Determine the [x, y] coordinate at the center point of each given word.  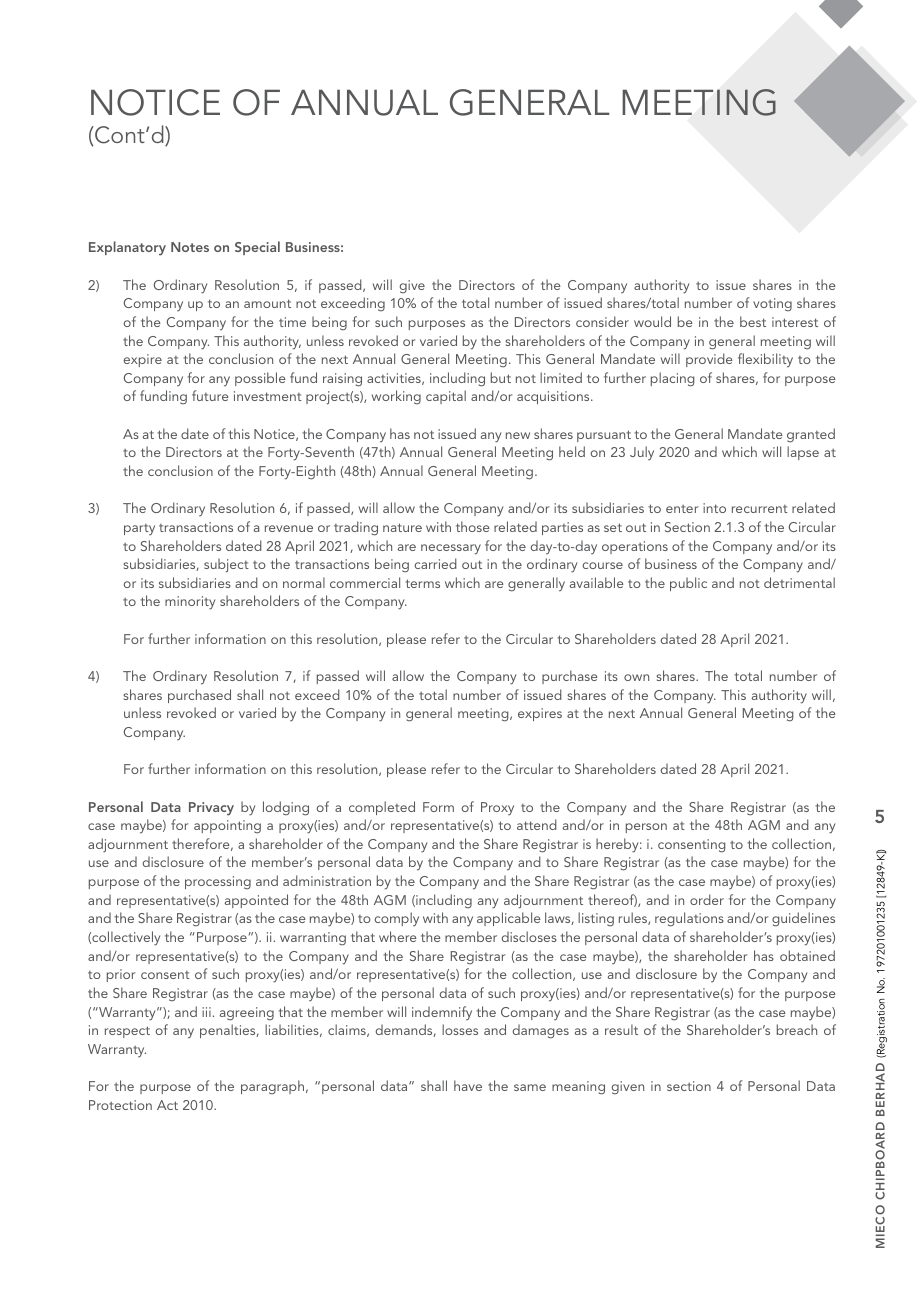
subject [226, 565]
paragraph [272, 1087]
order [707, 899]
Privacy [211, 809]
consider [602, 321]
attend [537, 824]
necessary [451, 549]
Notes [190, 247]
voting [772, 304]
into [714, 508]
